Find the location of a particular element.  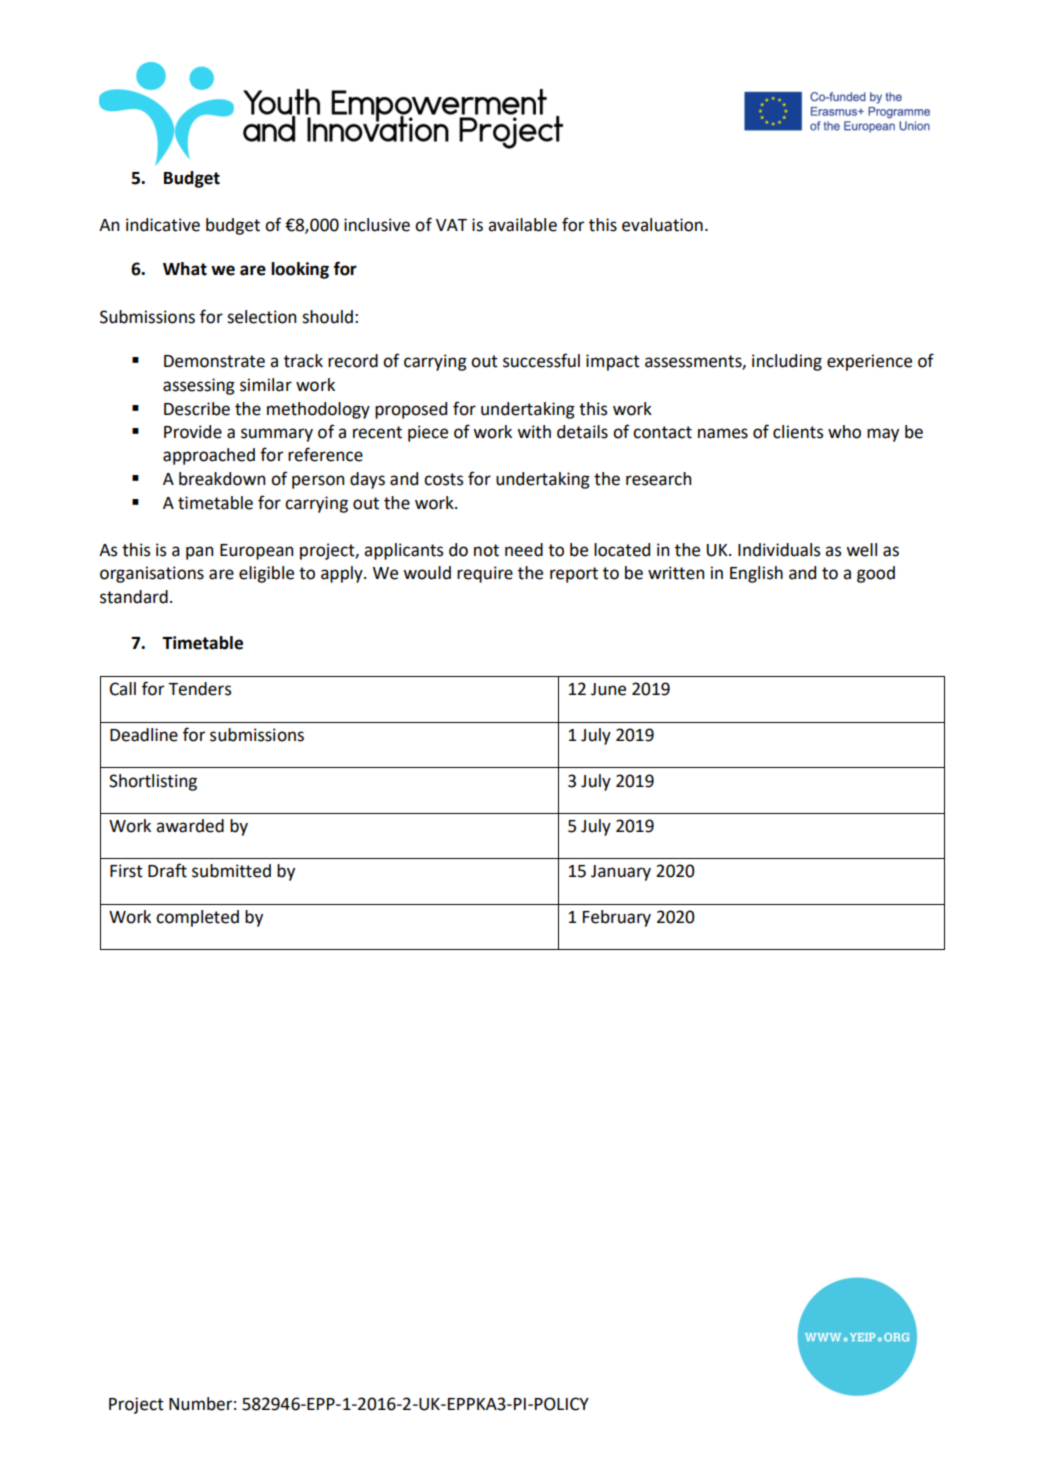

evaluation is located at coordinates (662, 225).
